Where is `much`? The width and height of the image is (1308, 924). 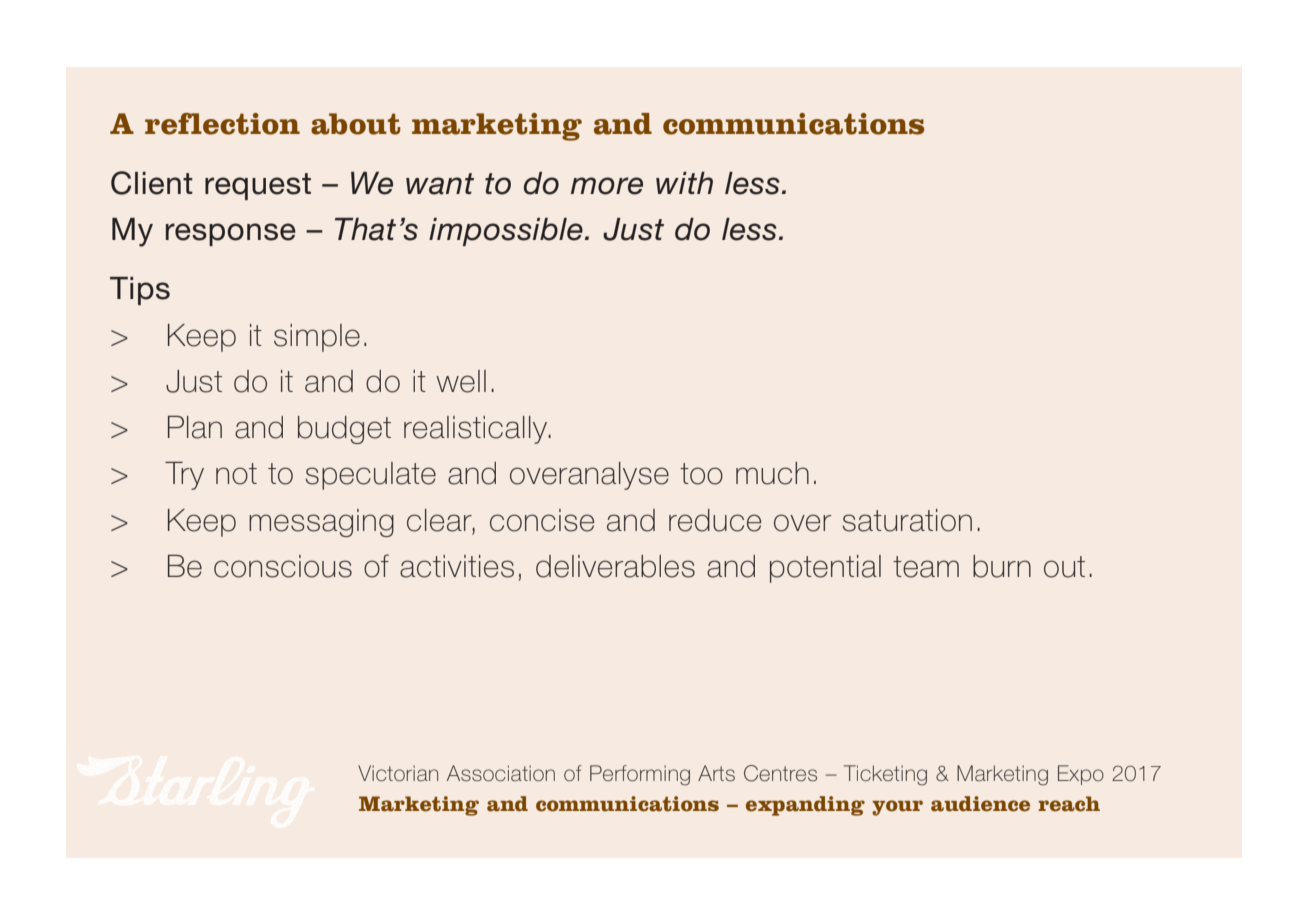 much is located at coordinates (772, 473).
